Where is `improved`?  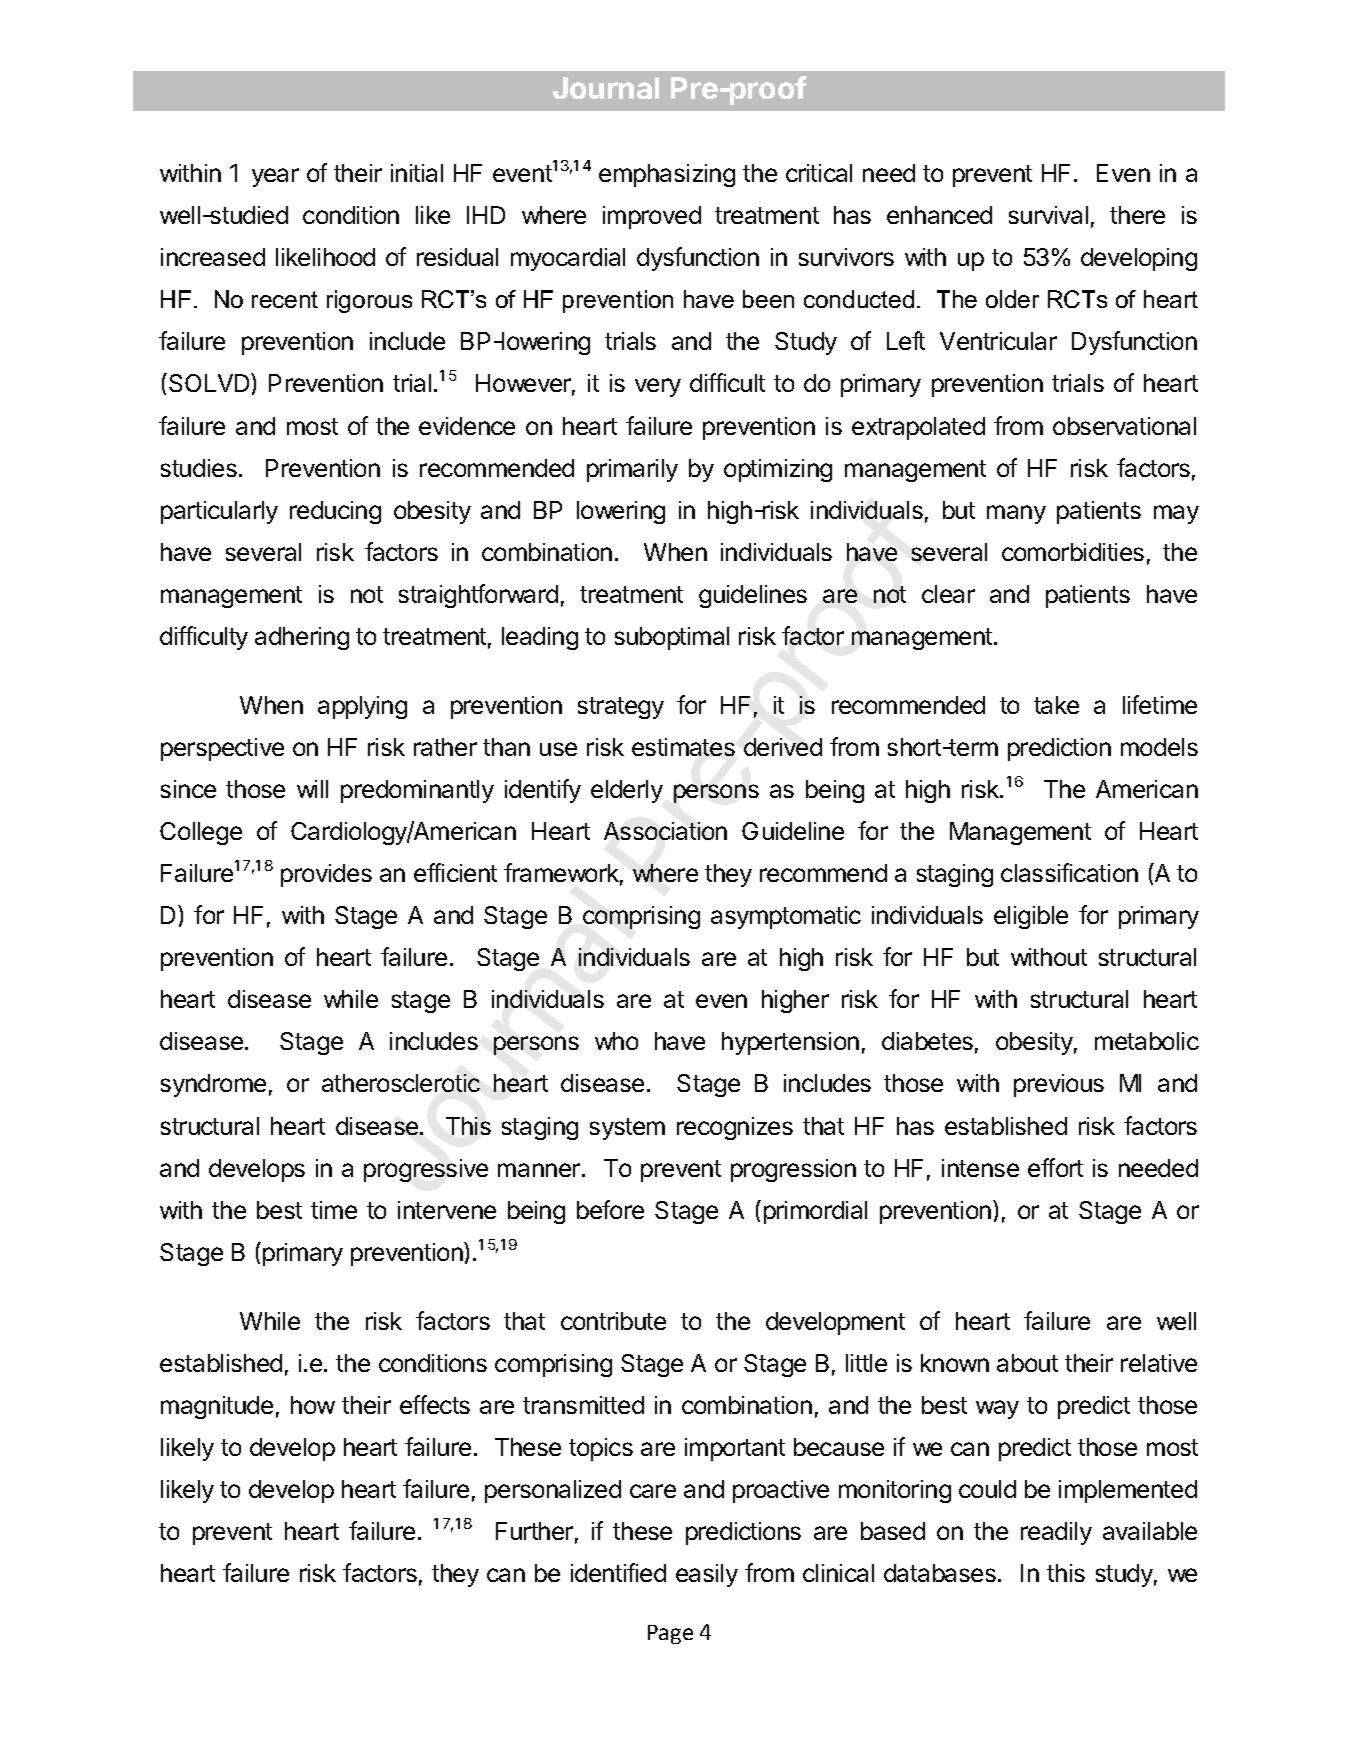 improved is located at coordinates (652, 217).
